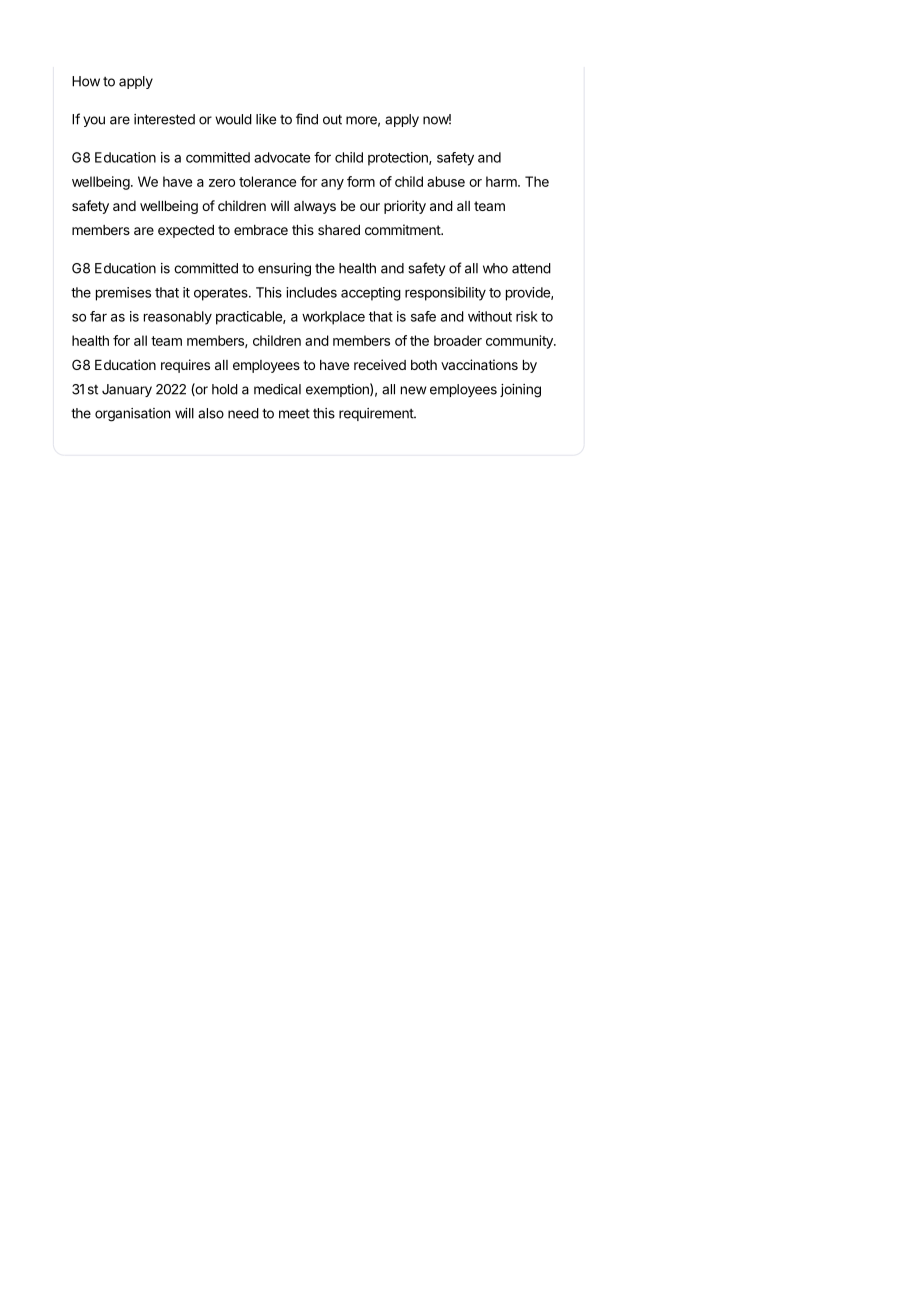 This screenshot has width=924, height=1308. What do you see at coordinates (315, 207) in the screenshot?
I see `always` at bounding box center [315, 207].
